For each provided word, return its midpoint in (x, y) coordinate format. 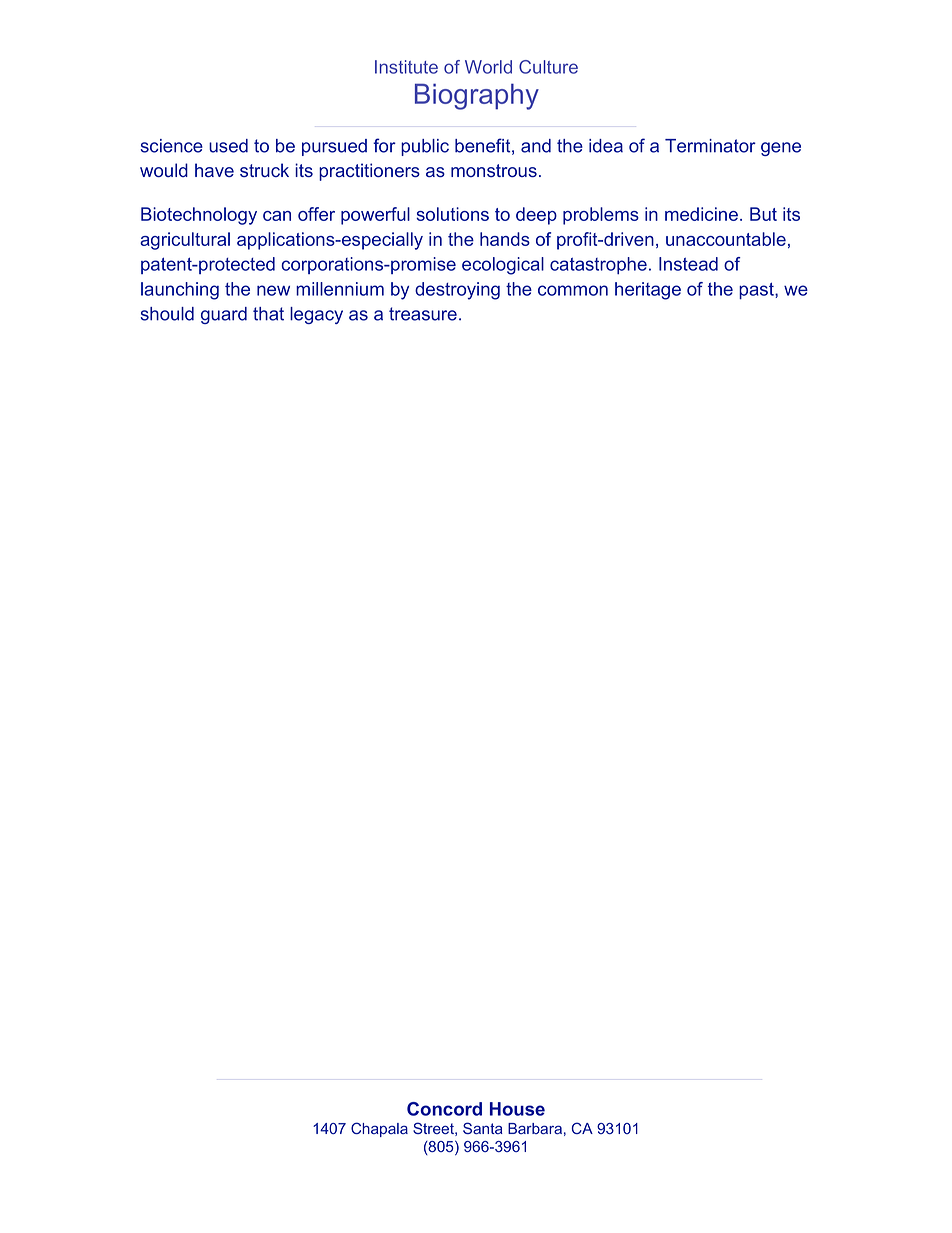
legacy (316, 315)
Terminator (710, 146)
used (228, 146)
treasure (423, 314)
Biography (477, 96)
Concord (444, 1109)
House (517, 1109)
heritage (648, 291)
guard (224, 315)
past (757, 291)
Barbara (535, 1128)
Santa (483, 1128)
